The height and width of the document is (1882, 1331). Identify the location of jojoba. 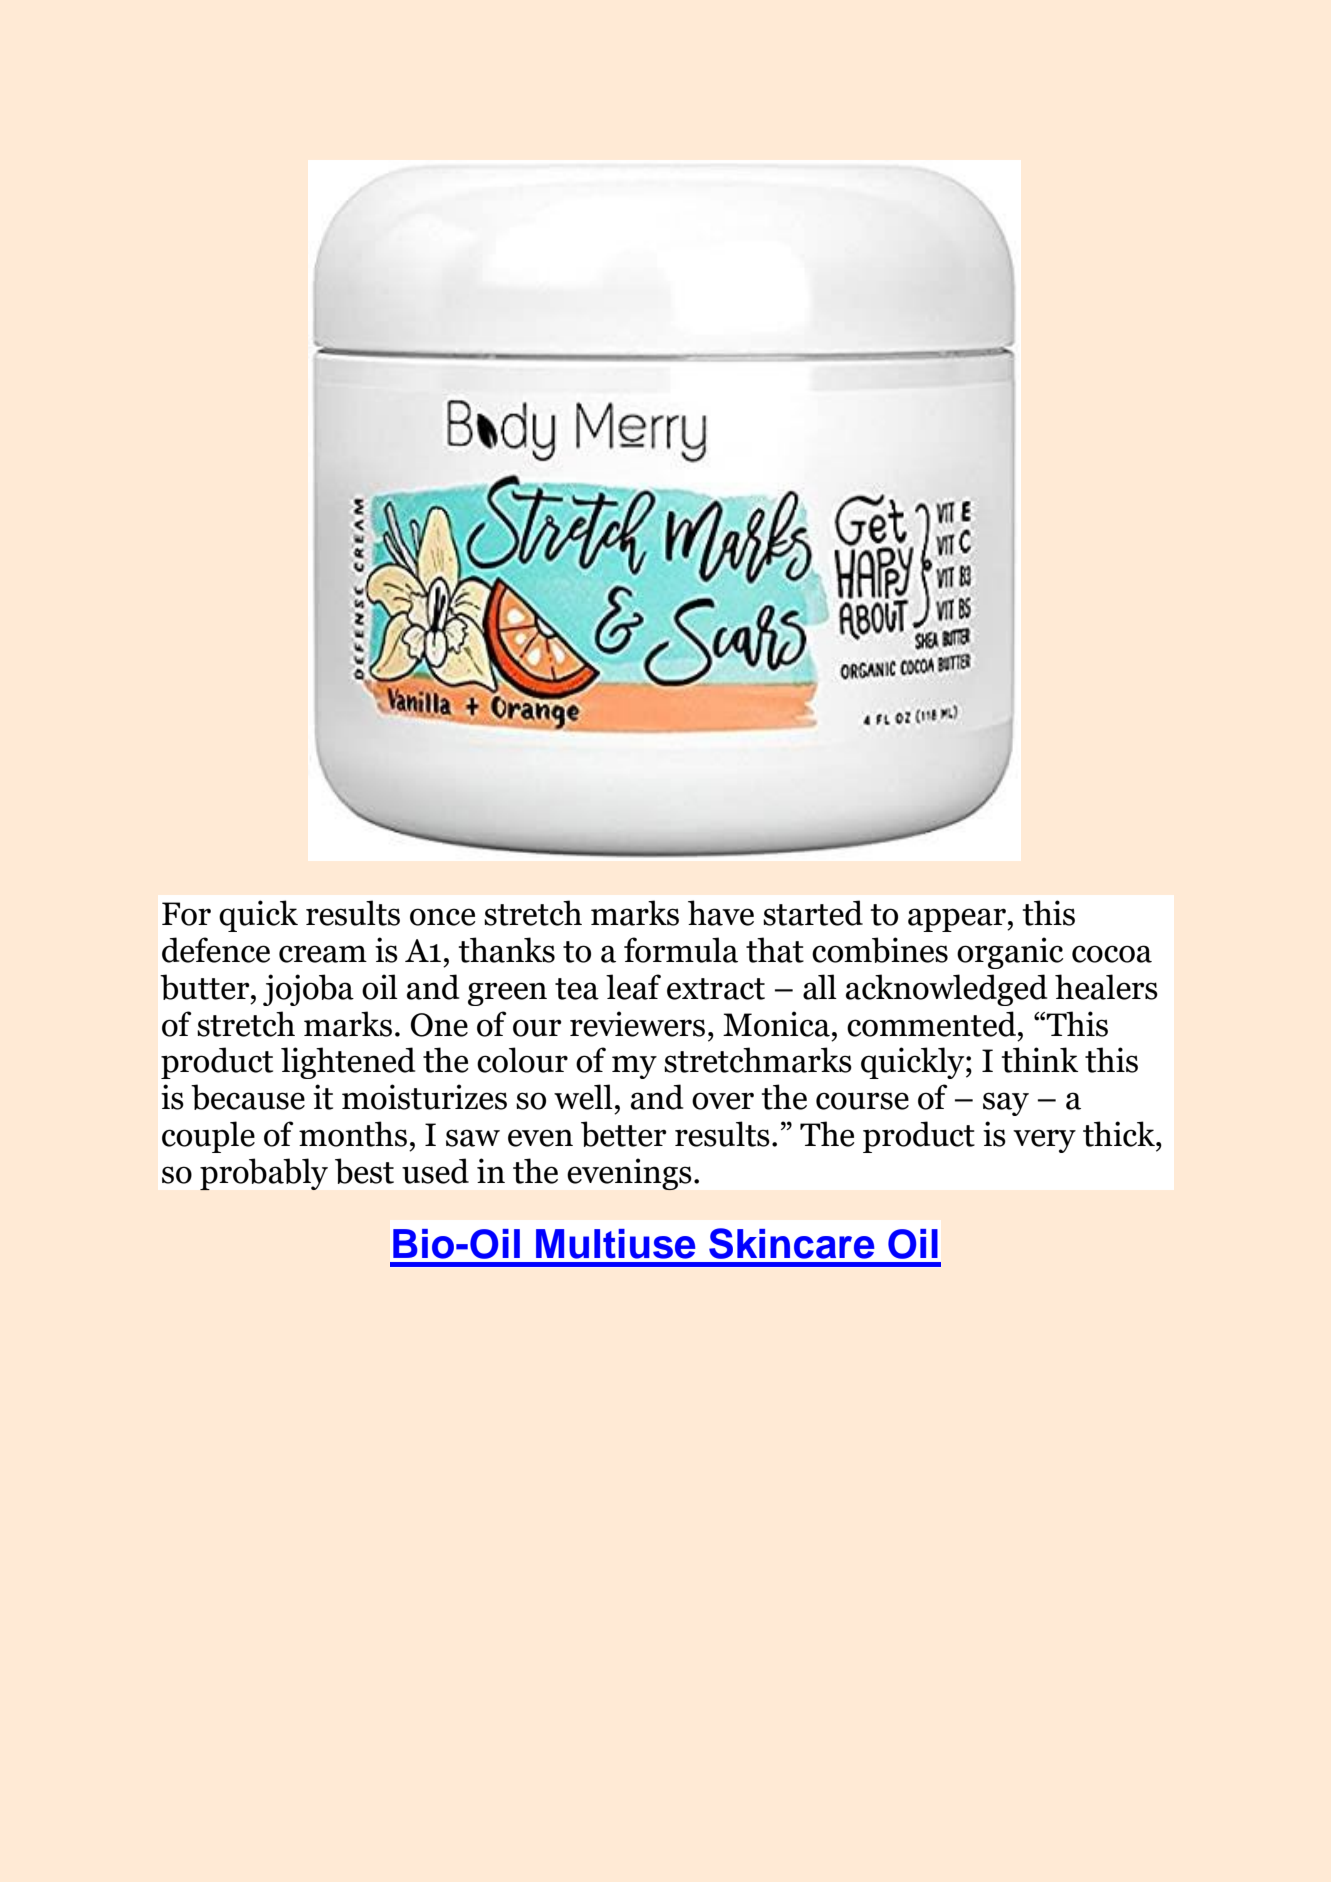
(308, 990).
